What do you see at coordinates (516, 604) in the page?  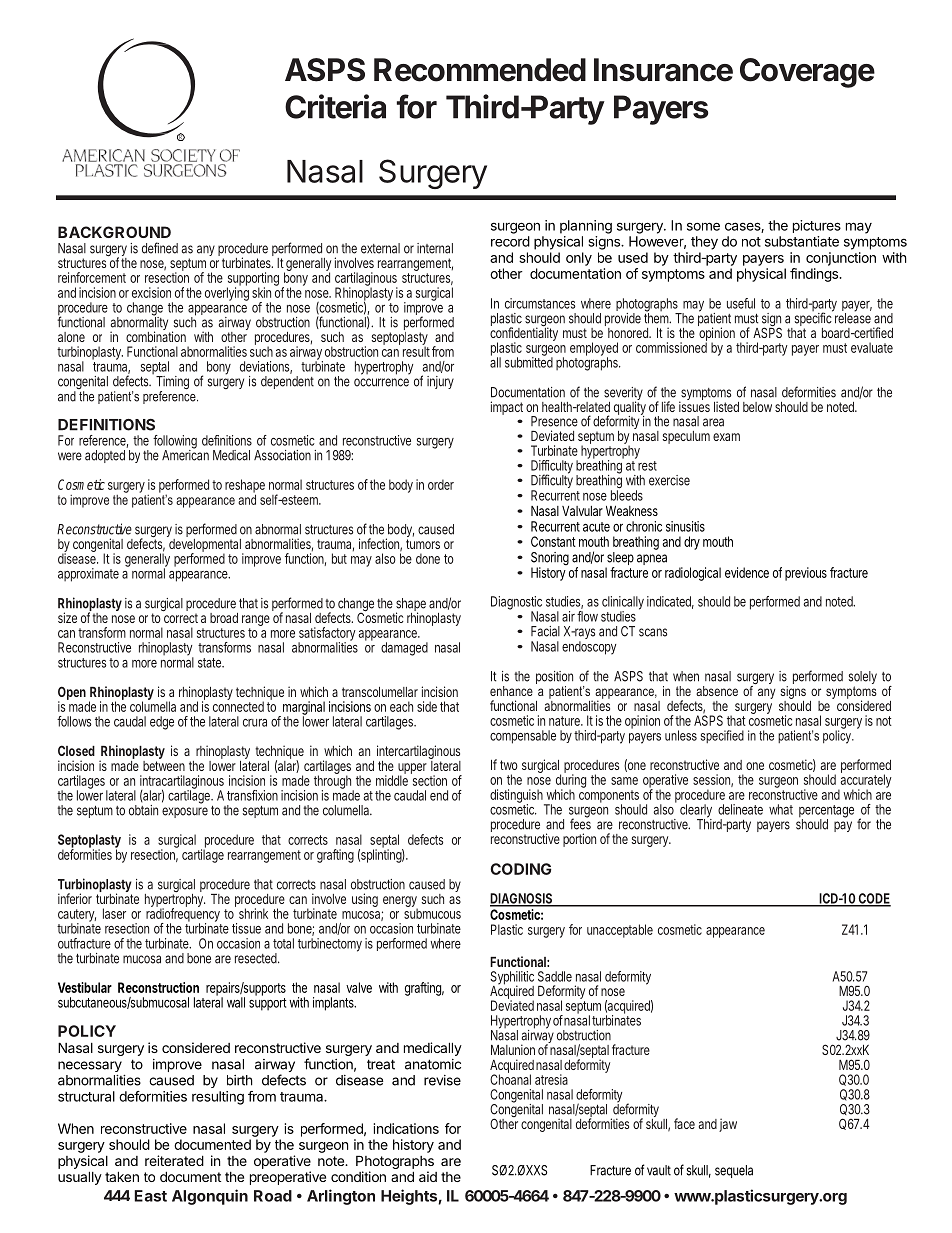 I see `Diagnostic` at bounding box center [516, 604].
